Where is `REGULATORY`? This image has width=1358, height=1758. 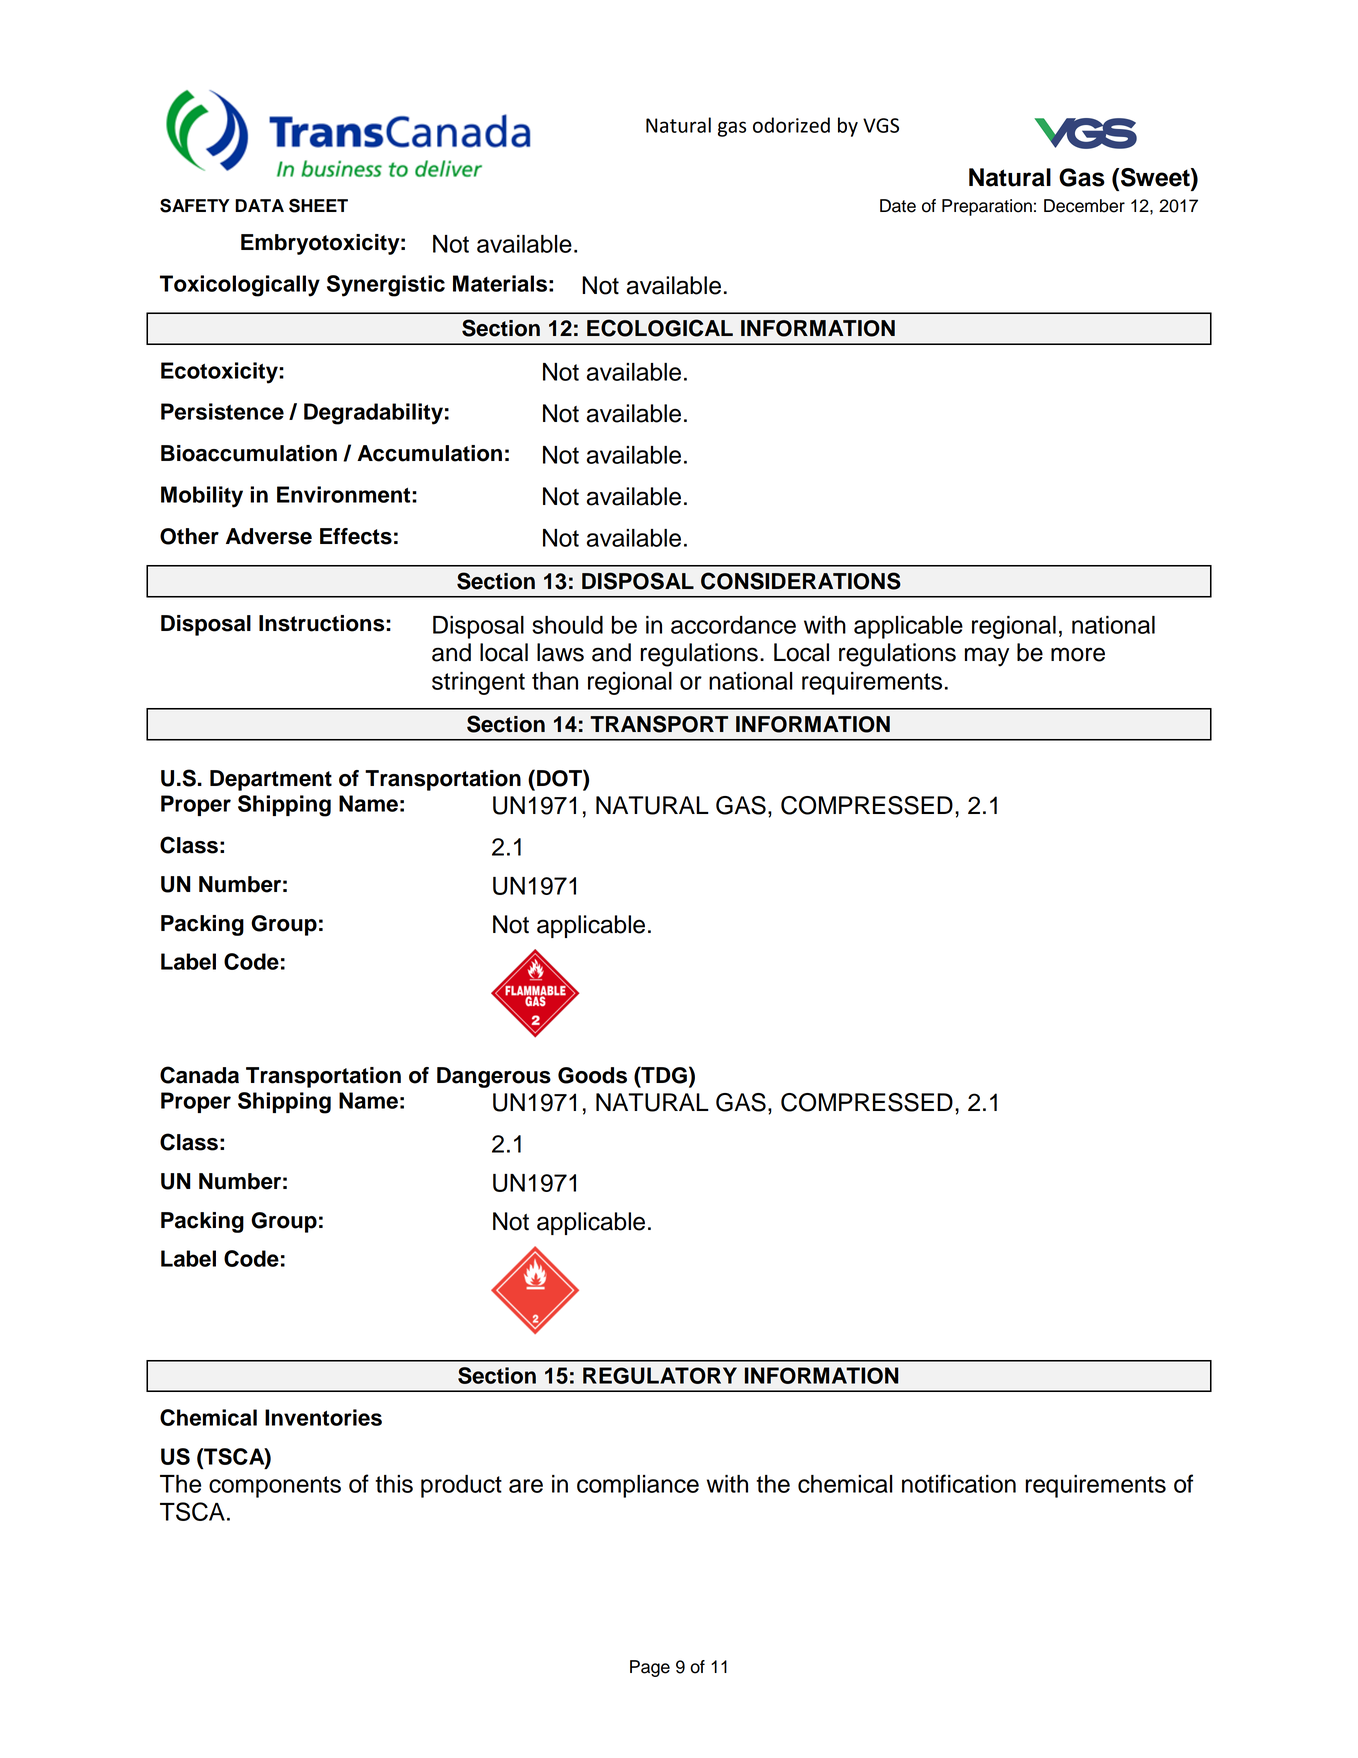
REGULATORY is located at coordinates (660, 1375).
